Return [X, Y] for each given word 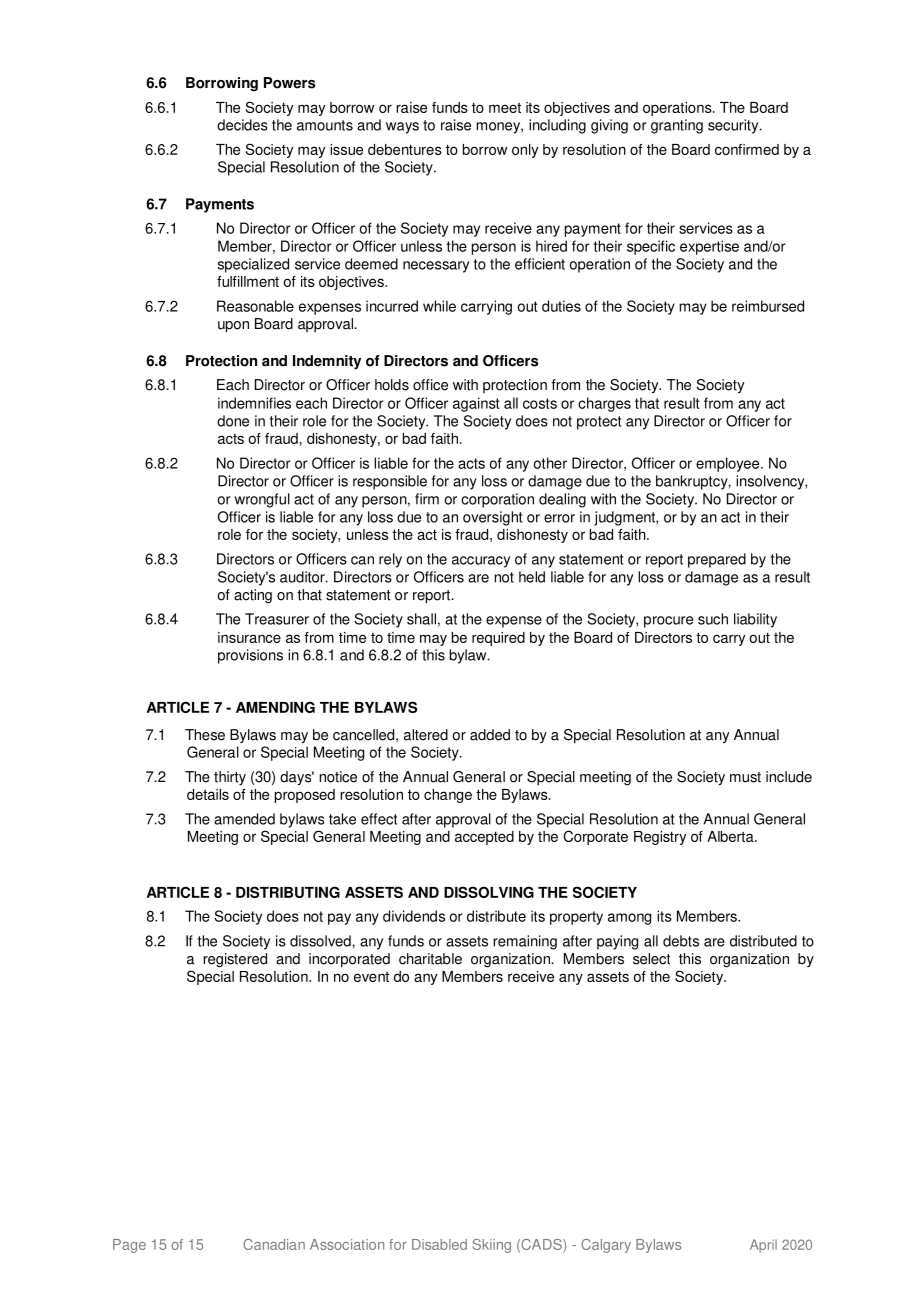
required [498, 639]
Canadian [274, 1244]
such [713, 619]
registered [235, 960]
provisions [250, 656]
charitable [430, 959]
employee [729, 464]
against [476, 404]
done [233, 421]
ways [402, 128]
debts [681, 941]
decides [242, 125]
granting [677, 126]
